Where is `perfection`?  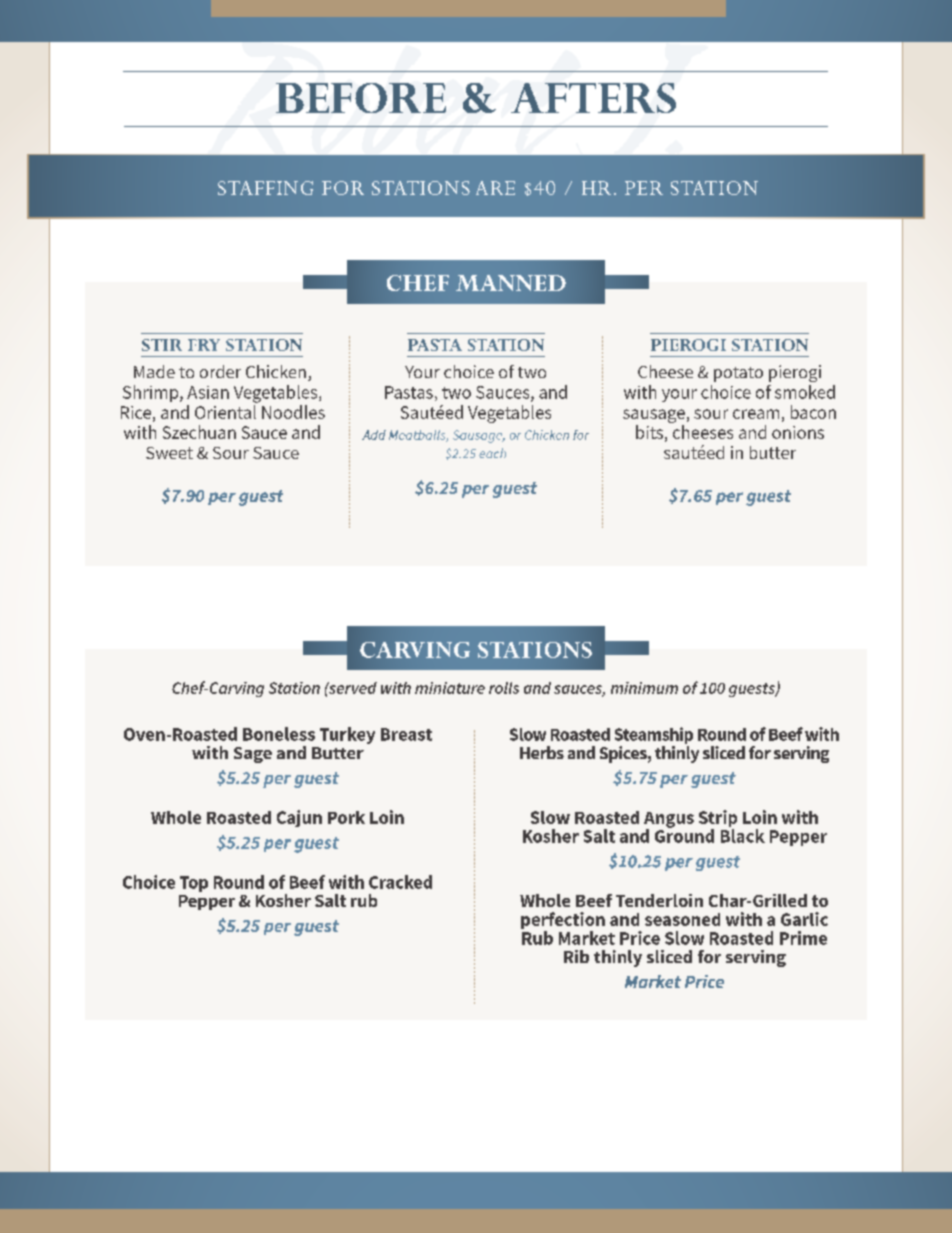 perfection is located at coordinates (563, 922).
